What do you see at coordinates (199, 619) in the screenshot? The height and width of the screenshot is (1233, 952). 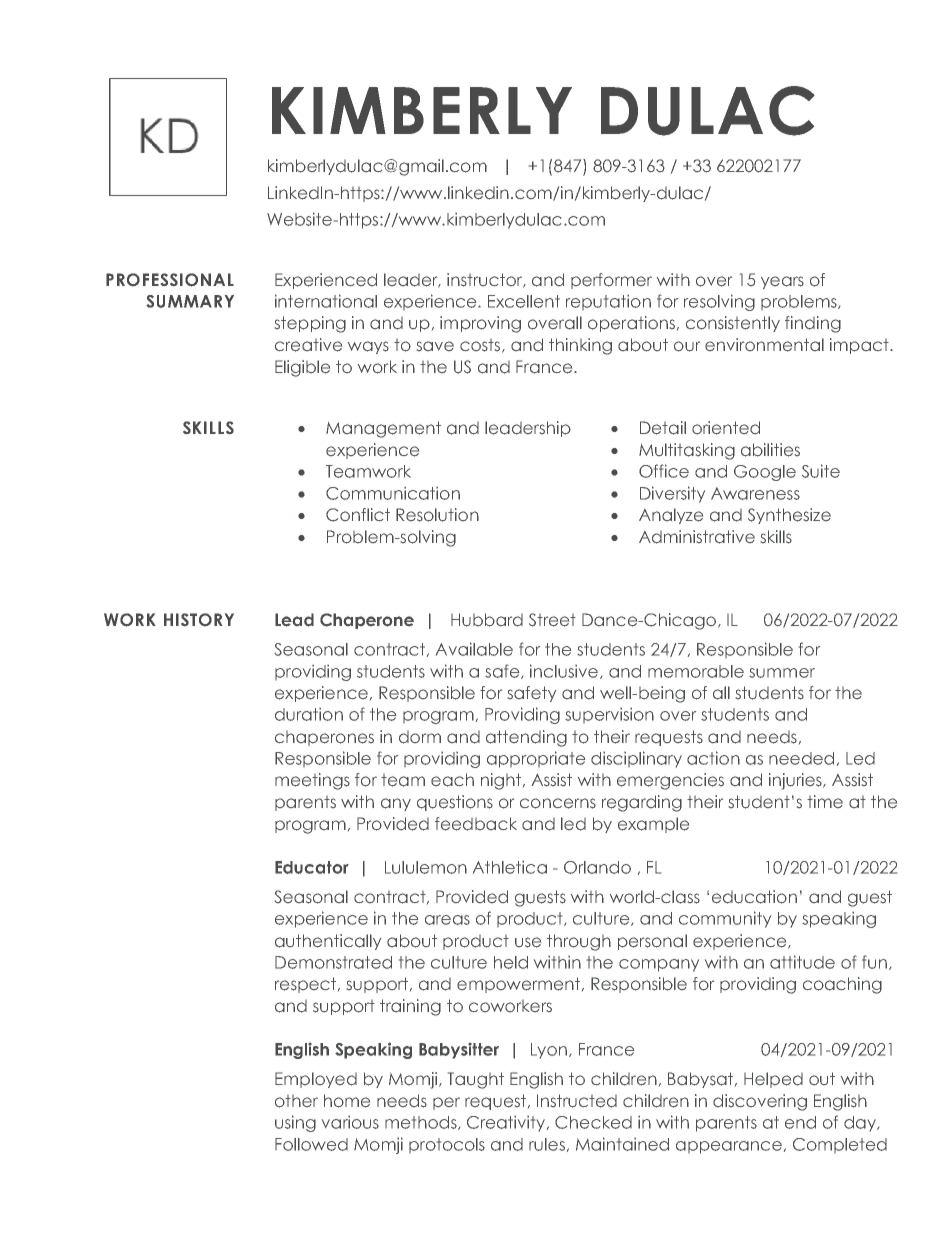 I see `HISTORY` at bounding box center [199, 619].
